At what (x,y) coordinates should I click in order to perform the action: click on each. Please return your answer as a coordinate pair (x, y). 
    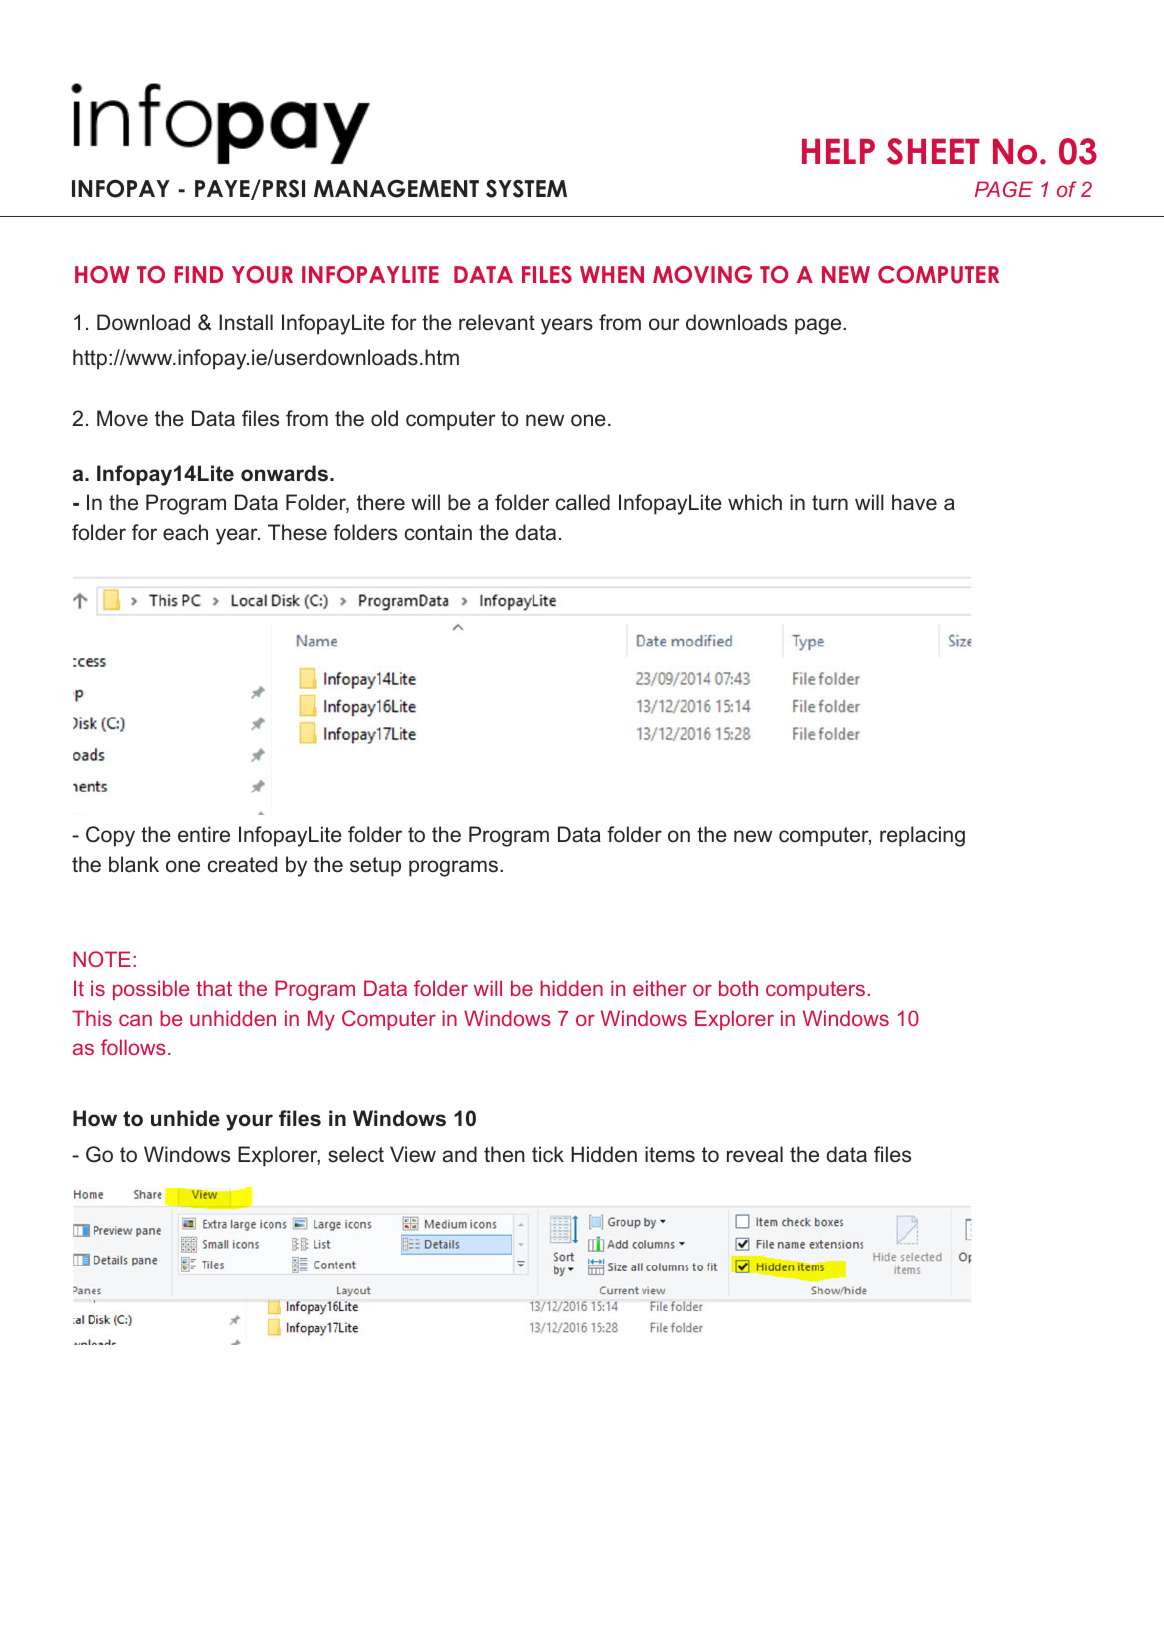
    Looking at the image, I should click on (185, 532).
